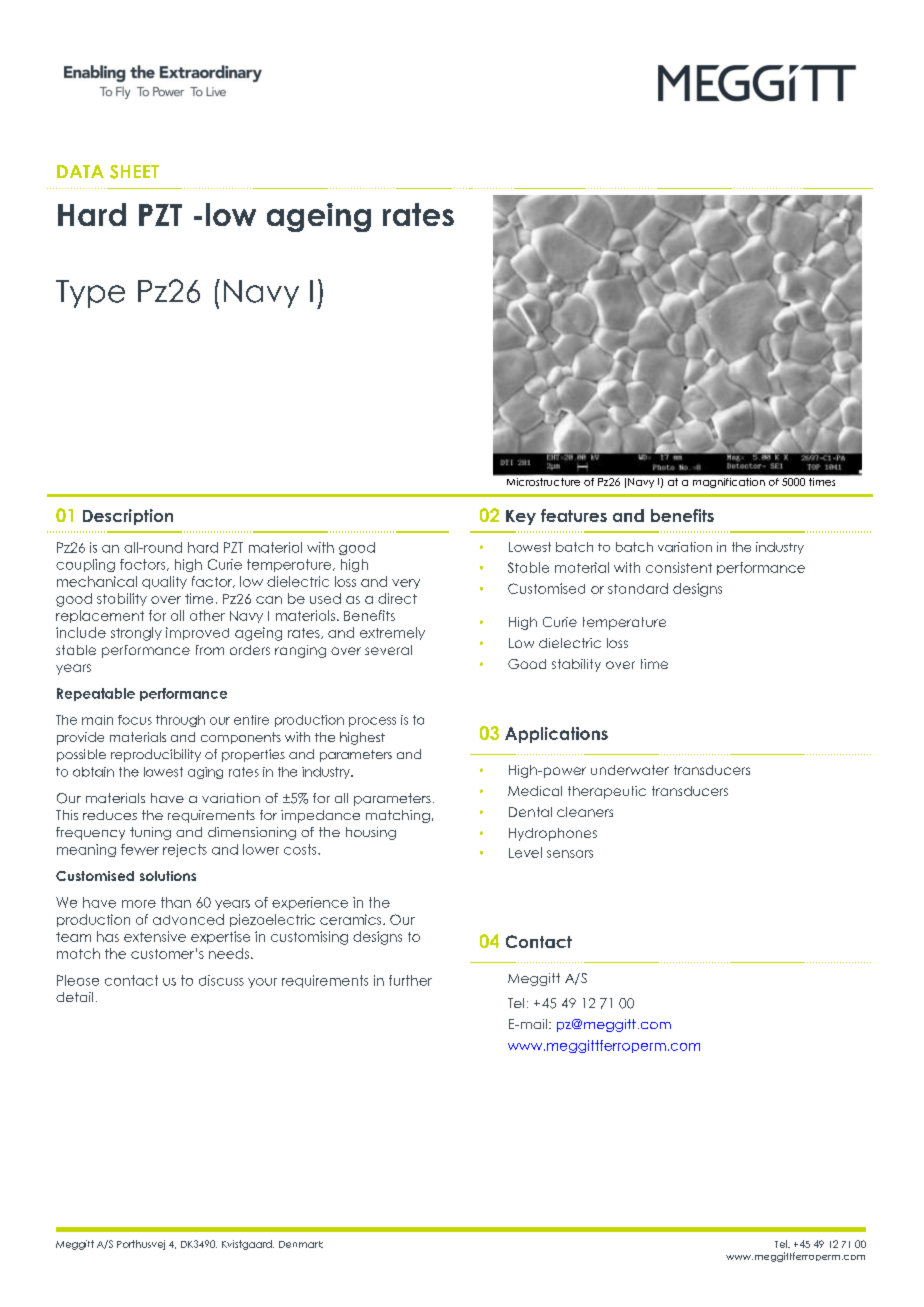 The width and height of the page is (924, 1307). What do you see at coordinates (80, 171) in the page?
I see `DATA` at bounding box center [80, 171].
